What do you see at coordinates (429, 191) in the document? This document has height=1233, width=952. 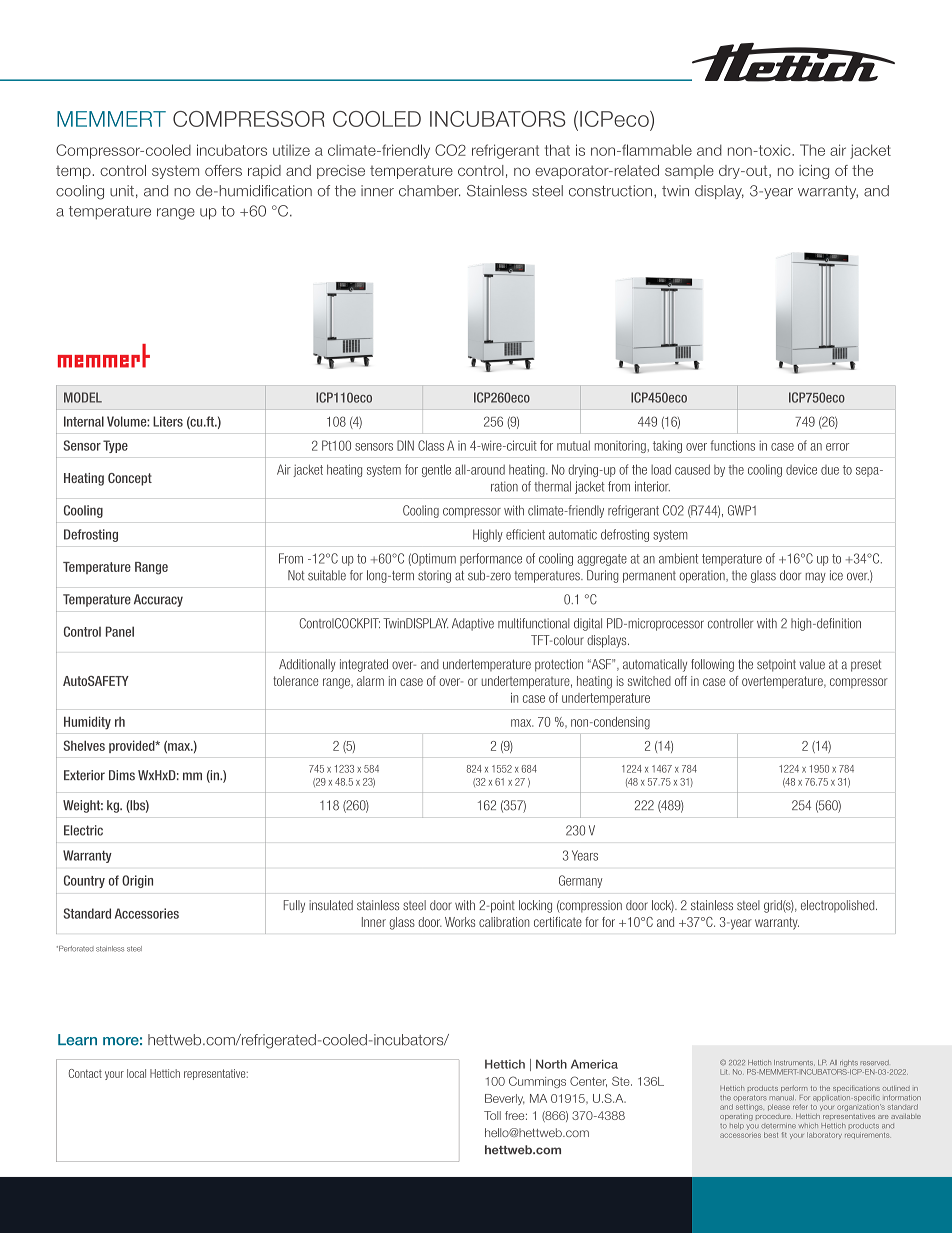 I see `chamber` at bounding box center [429, 191].
